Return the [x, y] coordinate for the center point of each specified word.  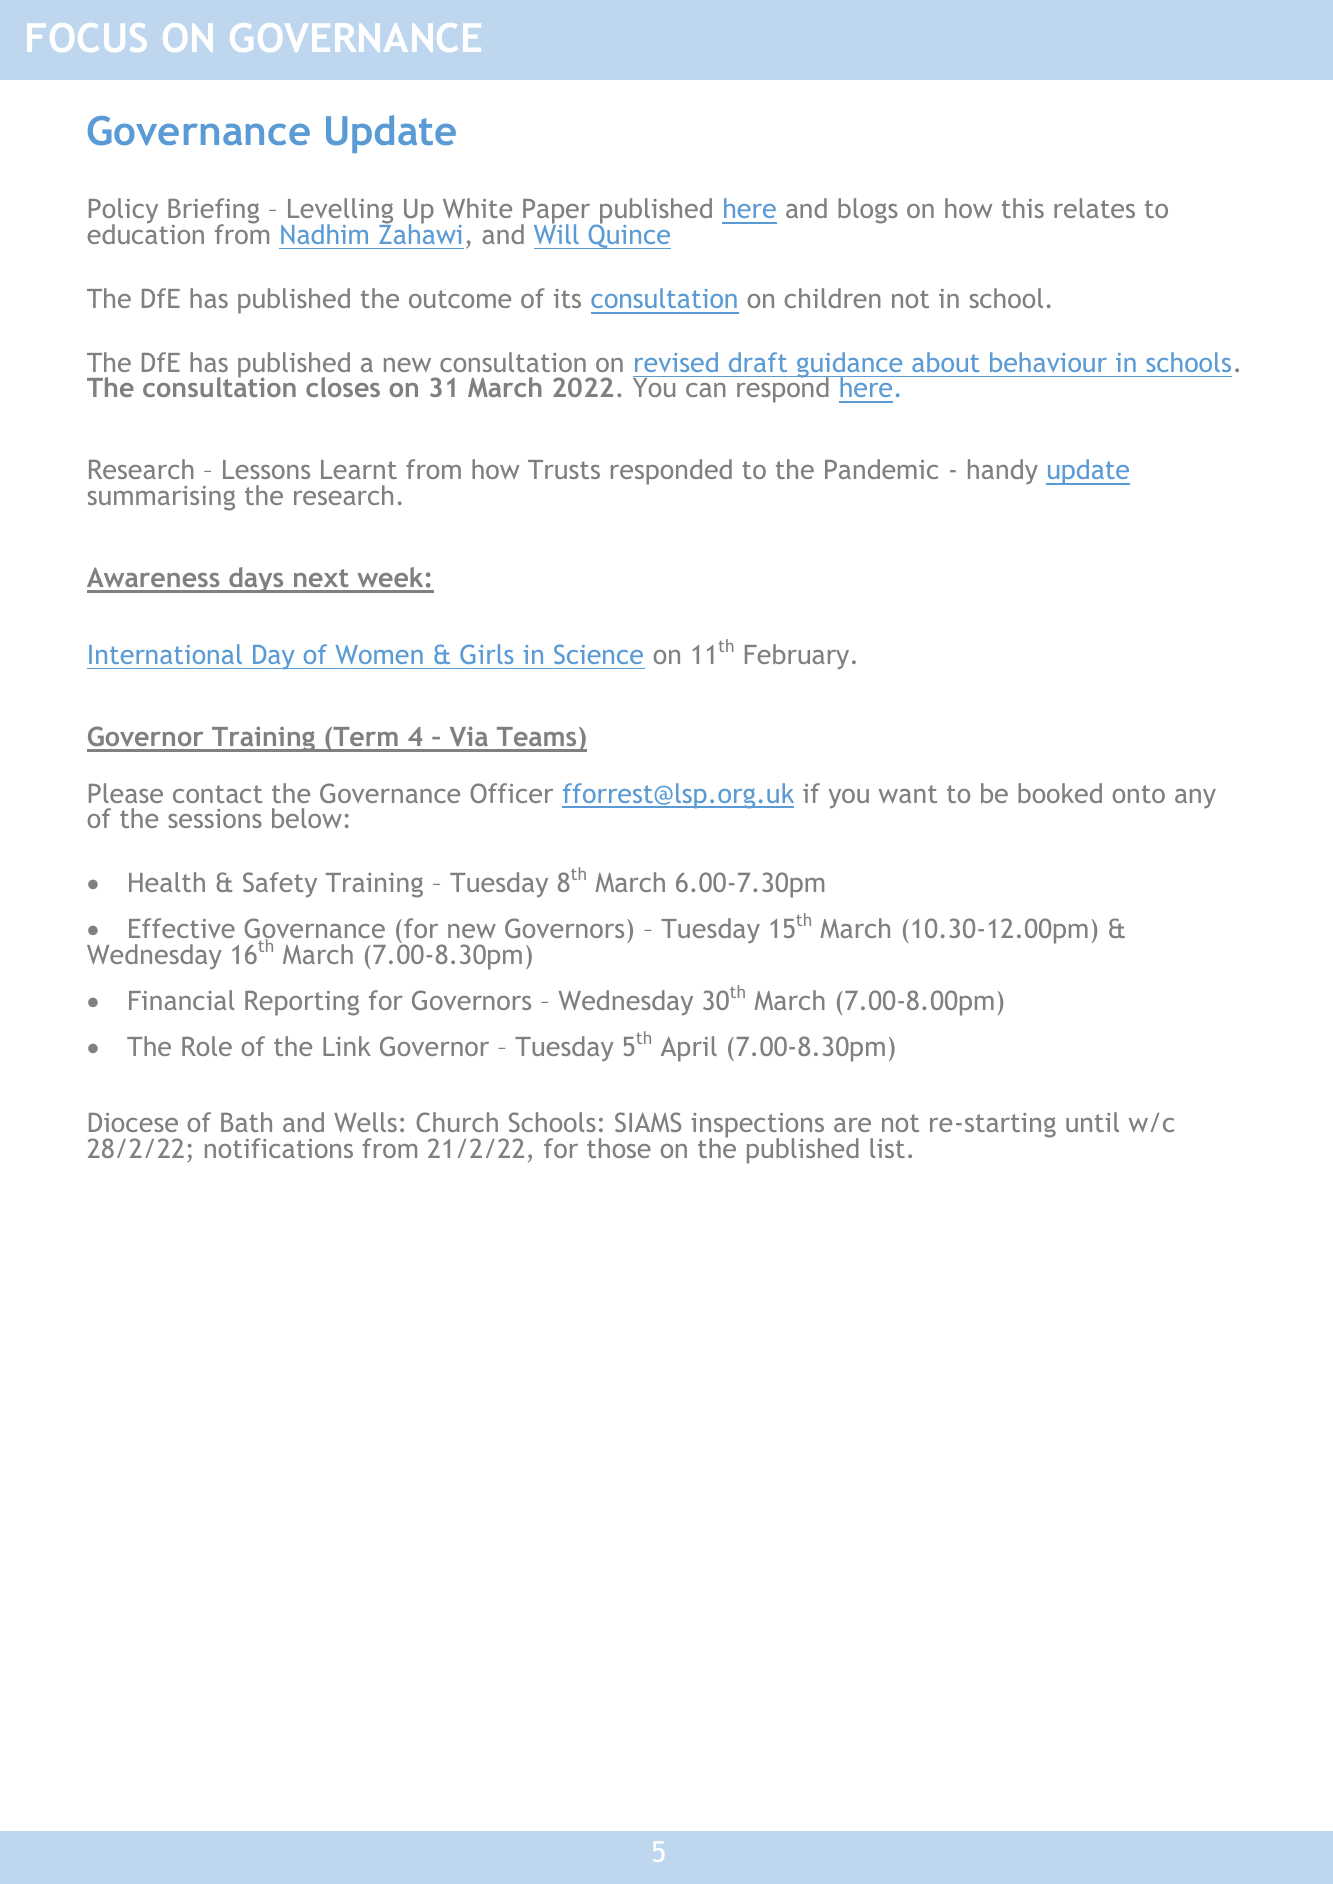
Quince [628, 235]
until [1092, 1122]
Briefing [213, 212]
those [619, 1148]
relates [1094, 208]
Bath [246, 1122]
